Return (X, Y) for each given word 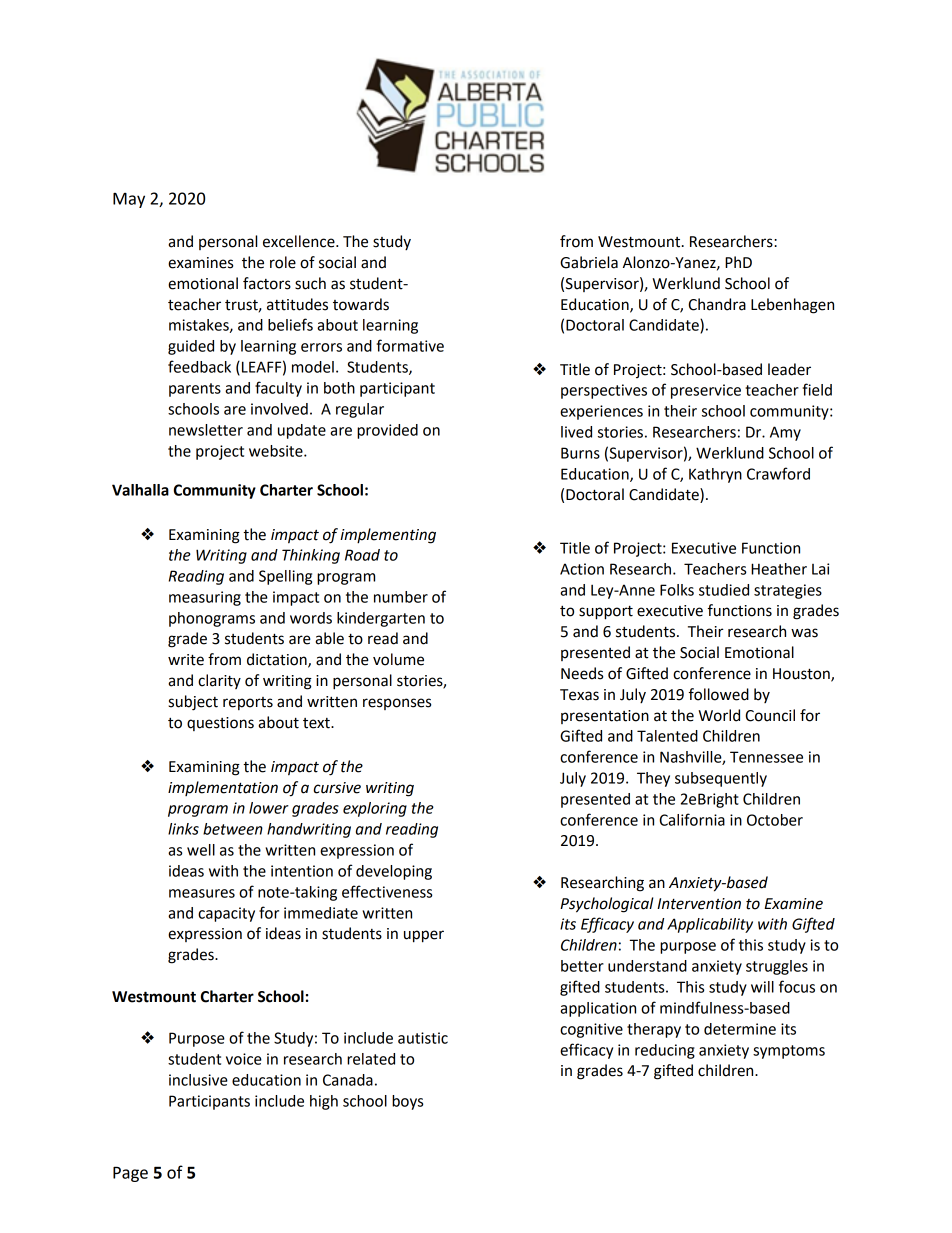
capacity (226, 914)
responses (397, 704)
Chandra (717, 304)
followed (719, 694)
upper (424, 936)
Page (130, 1174)
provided (387, 431)
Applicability (710, 925)
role (283, 262)
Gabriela (589, 262)
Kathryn (715, 475)
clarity (219, 681)
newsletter (206, 430)
